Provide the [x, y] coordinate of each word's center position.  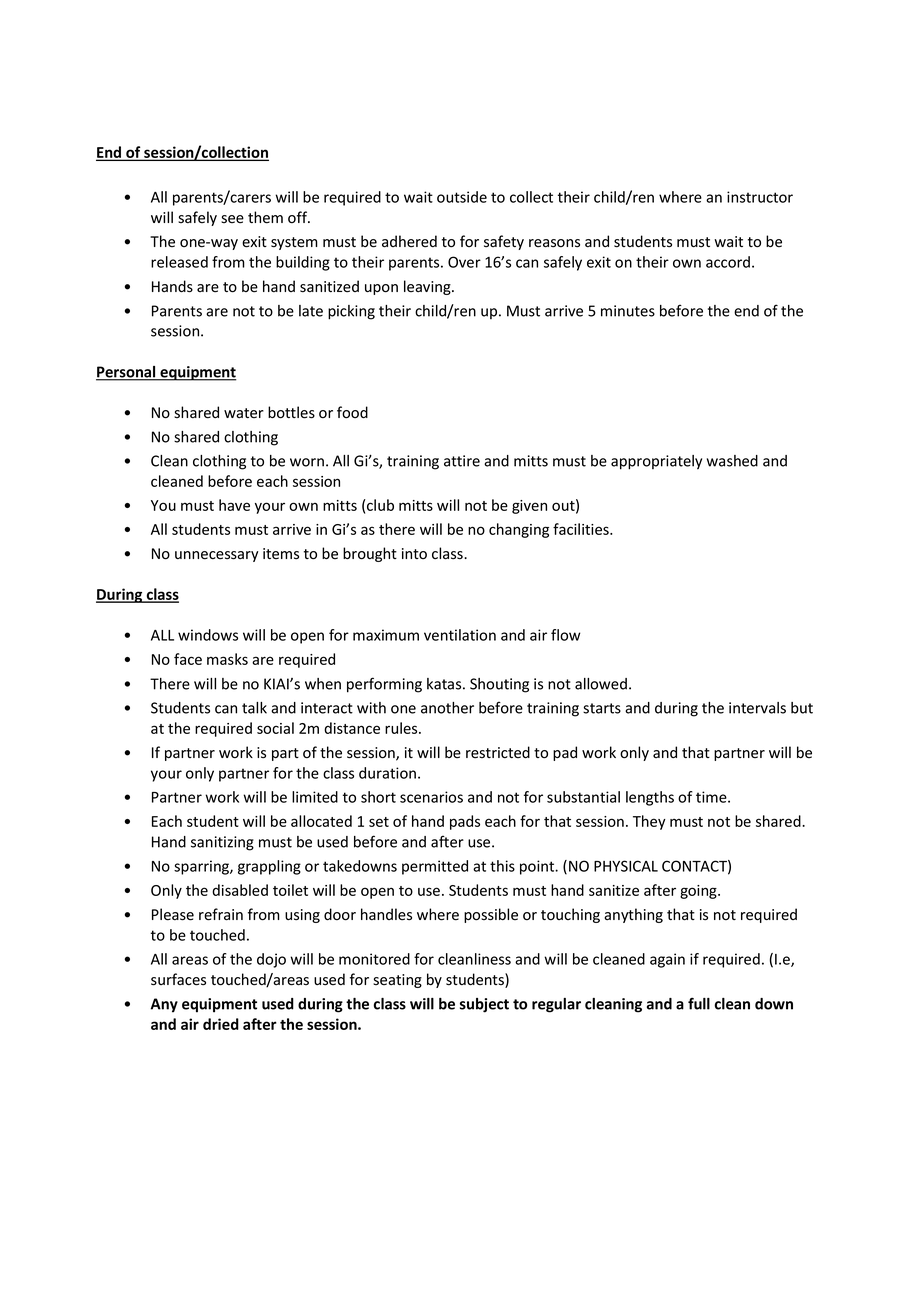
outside [462, 197]
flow [565, 635]
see [232, 219]
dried [221, 1024]
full [699, 1003]
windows [208, 635]
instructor [760, 197]
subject [484, 1005]
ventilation [460, 635]
